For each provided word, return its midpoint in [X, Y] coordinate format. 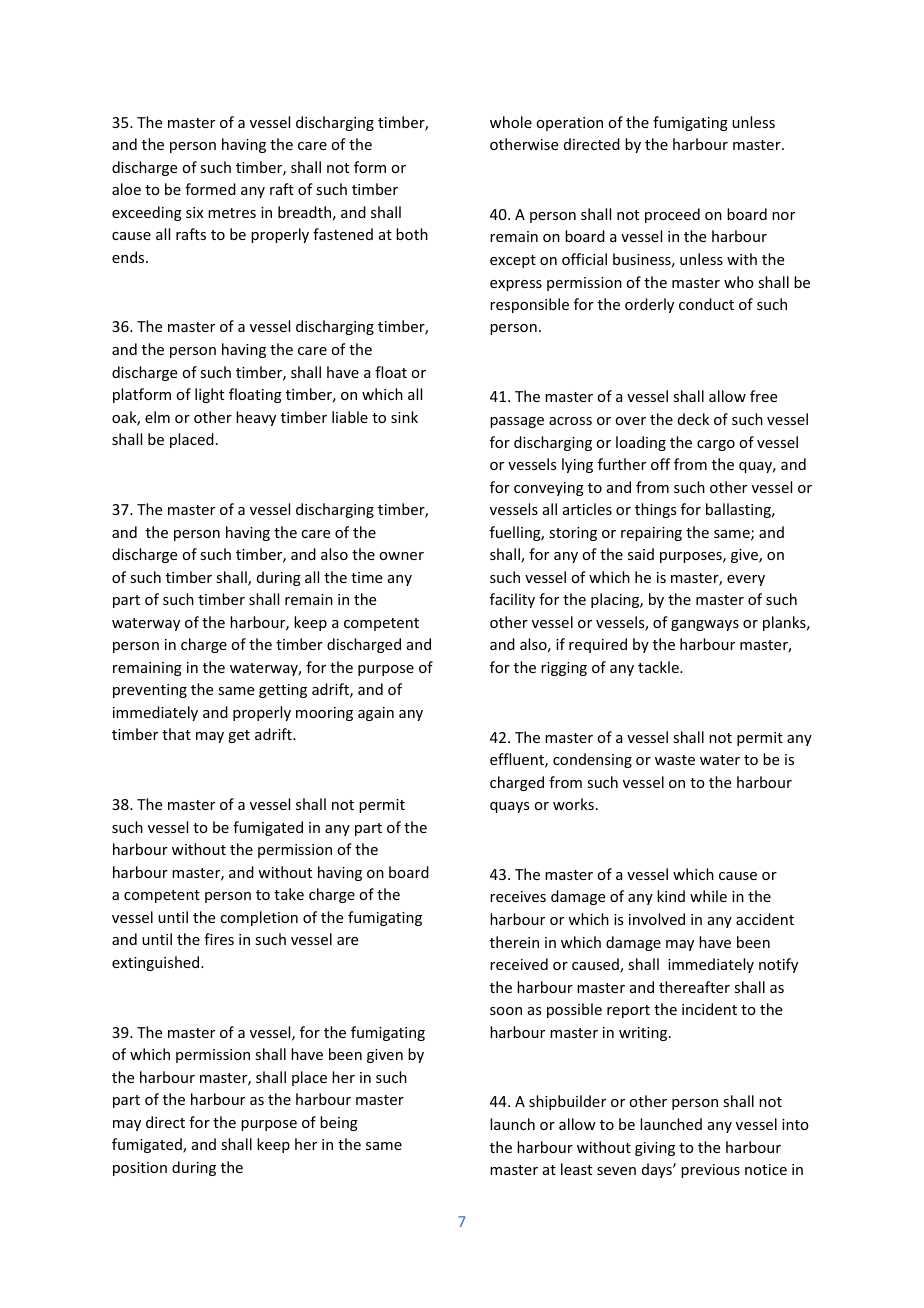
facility [512, 600]
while [708, 896]
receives [518, 896]
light [209, 395]
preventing [150, 691]
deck [693, 419]
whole [511, 122]
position [140, 1169]
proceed [672, 215]
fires [219, 939]
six [194, 212]
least [576, 1169]
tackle [659, 667]
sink [404, 417]
